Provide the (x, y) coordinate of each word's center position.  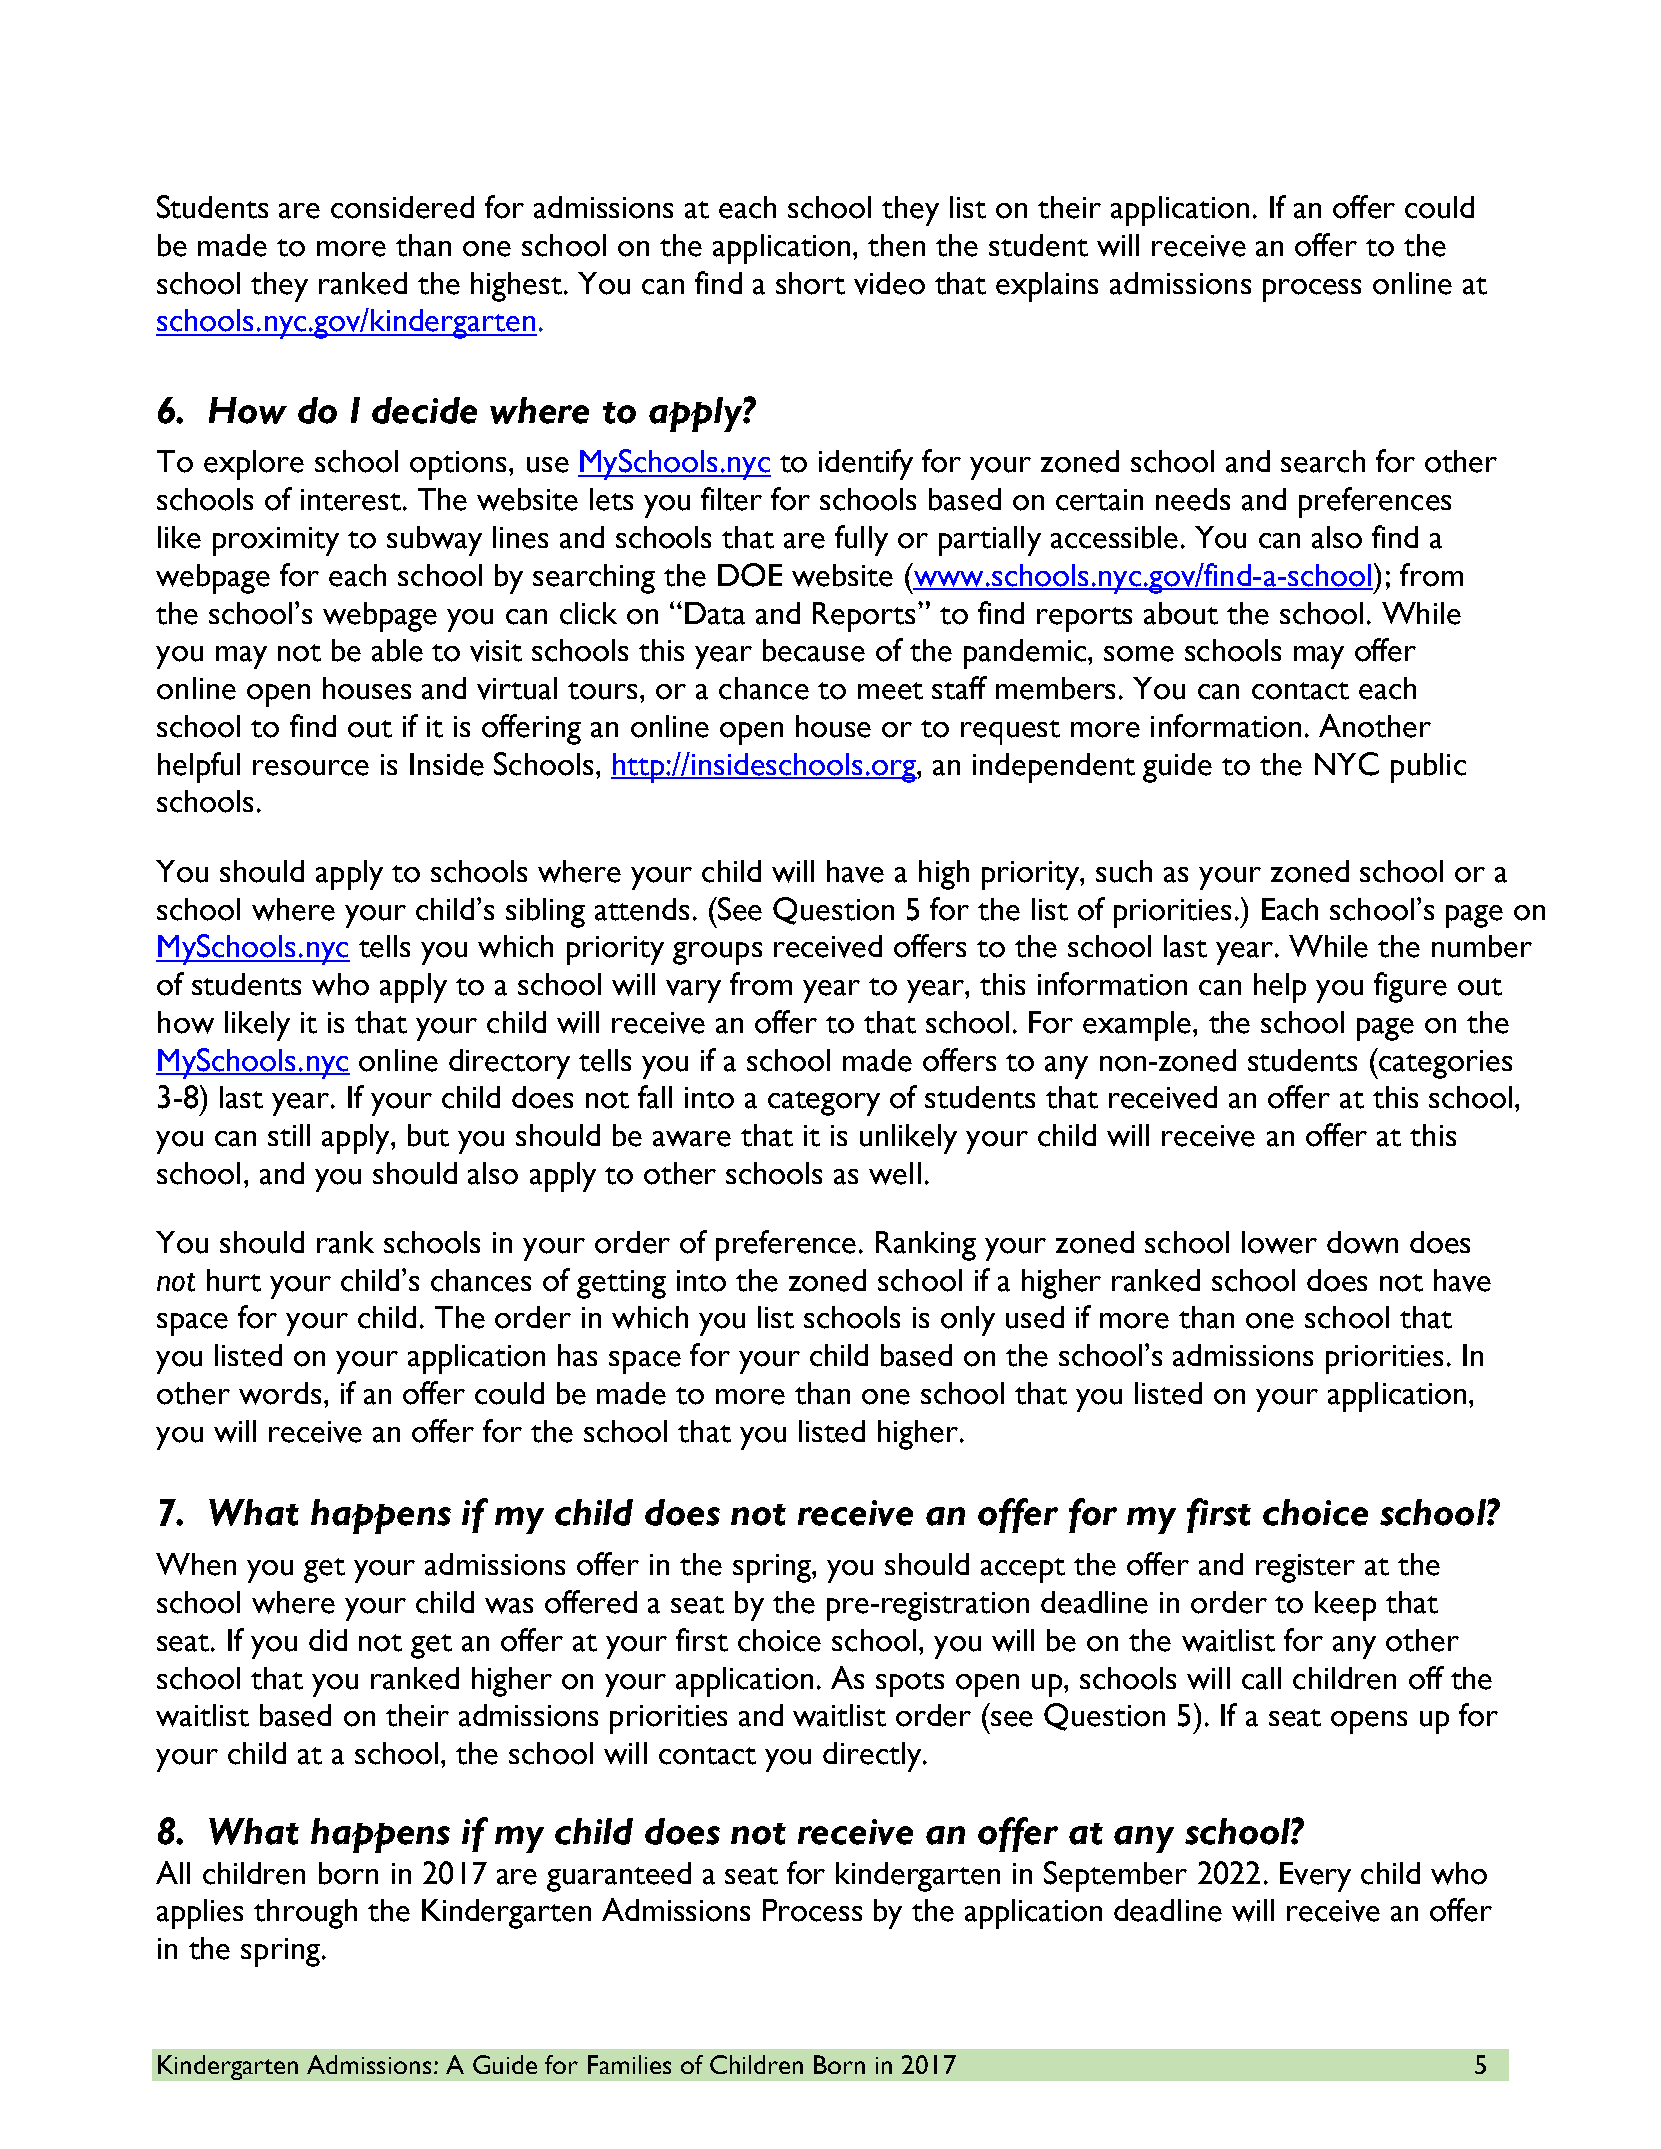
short (810, 283)
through (305, 1914)
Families (629, 2064)
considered (402, 207)
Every (1315, 1877)
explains (1047, 287)
